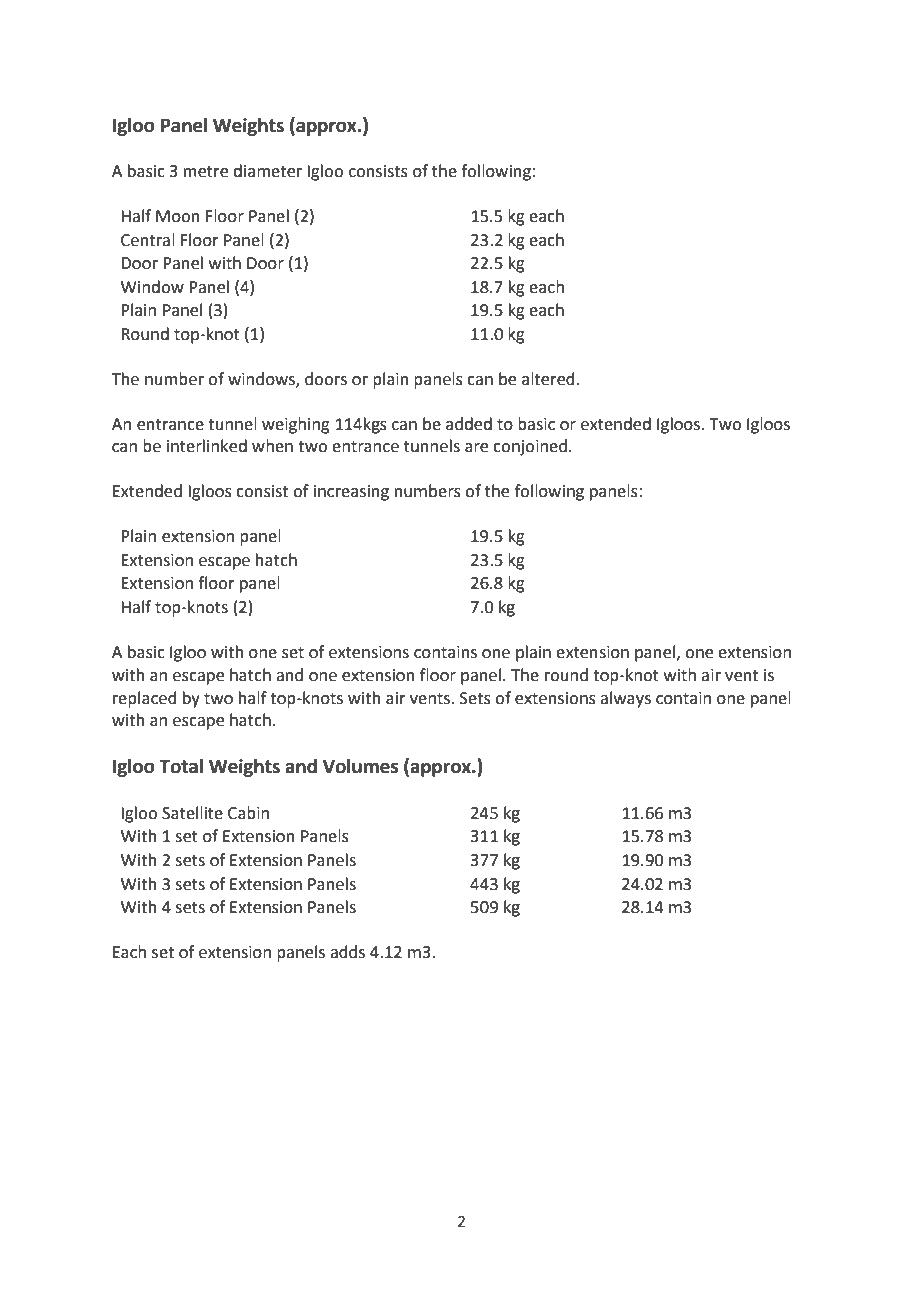  Describe the element at coordinates (145, 699) in the screenshot. I see `replaced` at that location.
